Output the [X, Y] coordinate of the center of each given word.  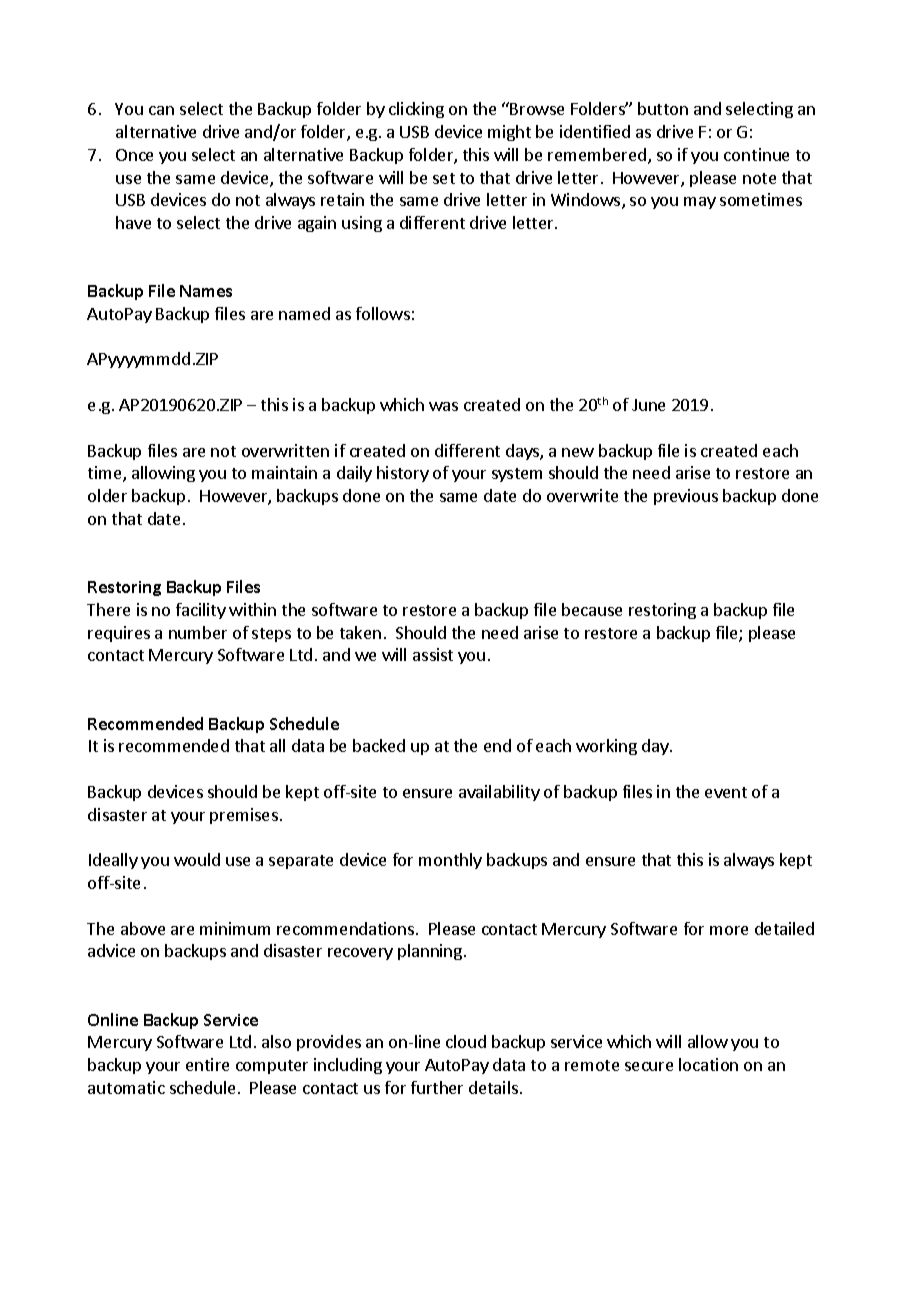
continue [756, 154]
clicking [416, 110]
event [726, 792]
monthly [450, 861]
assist [433, 654]
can [161, 110]
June [648, 405]
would [197, 859]
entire [207, 1064]
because [592, 609]
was [443, 406]
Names [206, 291]
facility [201, 611]
